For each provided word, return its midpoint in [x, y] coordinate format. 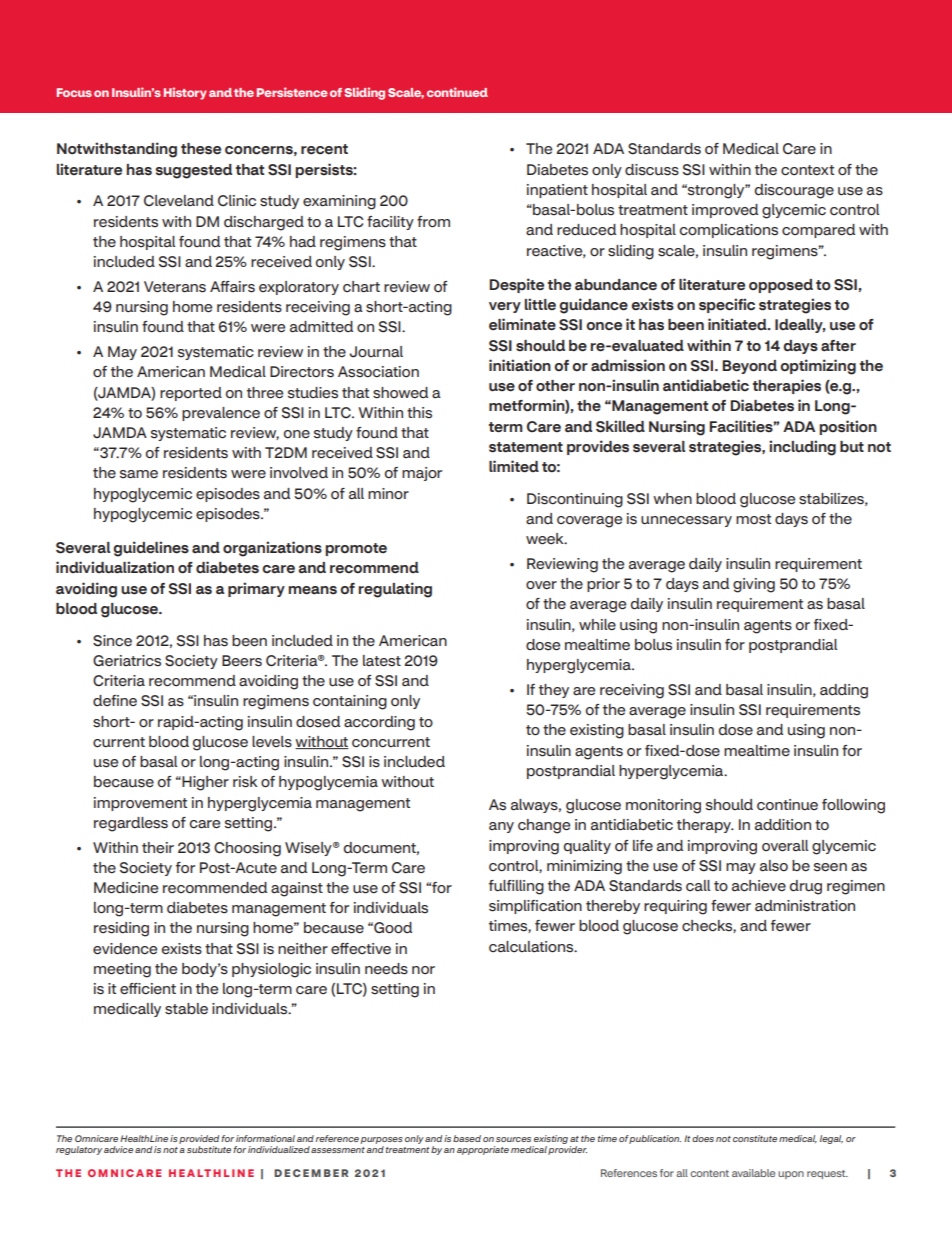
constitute [755, 1138]
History [185, 93]
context [807, 170]
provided [199, 1139]
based [467, 1138]
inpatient [557, 191]
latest [382, 661]
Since [112, 641]
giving [754, 585]
